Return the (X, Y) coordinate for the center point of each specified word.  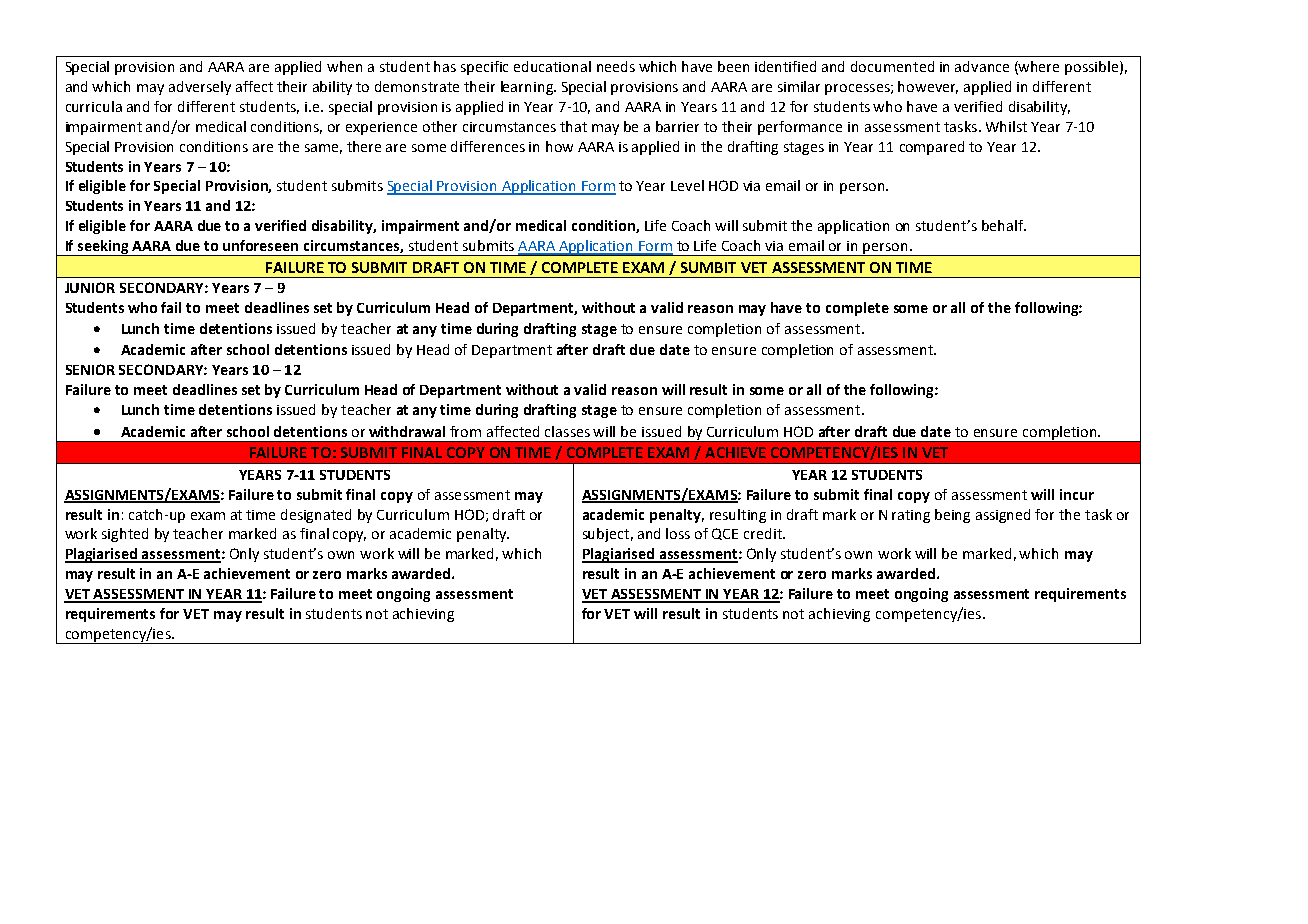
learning (528, 88)
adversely (200, 88)
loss (678, 533)
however (928, 87)
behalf (1004, 225)
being (952, 516)
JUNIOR (90, 287)
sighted (125, 535)
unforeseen (260, 245)
